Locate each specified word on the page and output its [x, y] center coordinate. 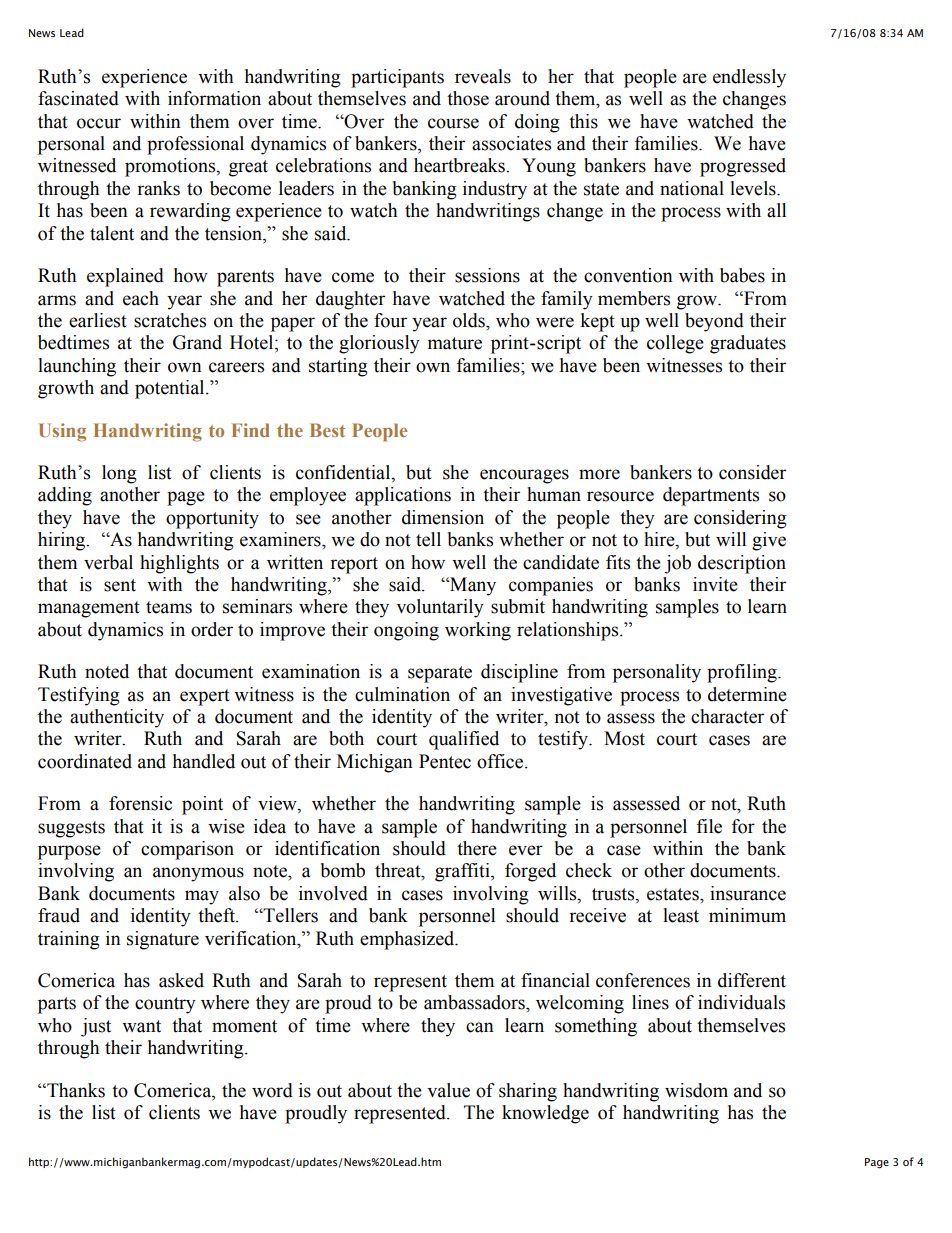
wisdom [696, 1090]
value [448, 1090]
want [141, 1026]
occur [99, 123]
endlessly [749, 78]
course [453, 123]
